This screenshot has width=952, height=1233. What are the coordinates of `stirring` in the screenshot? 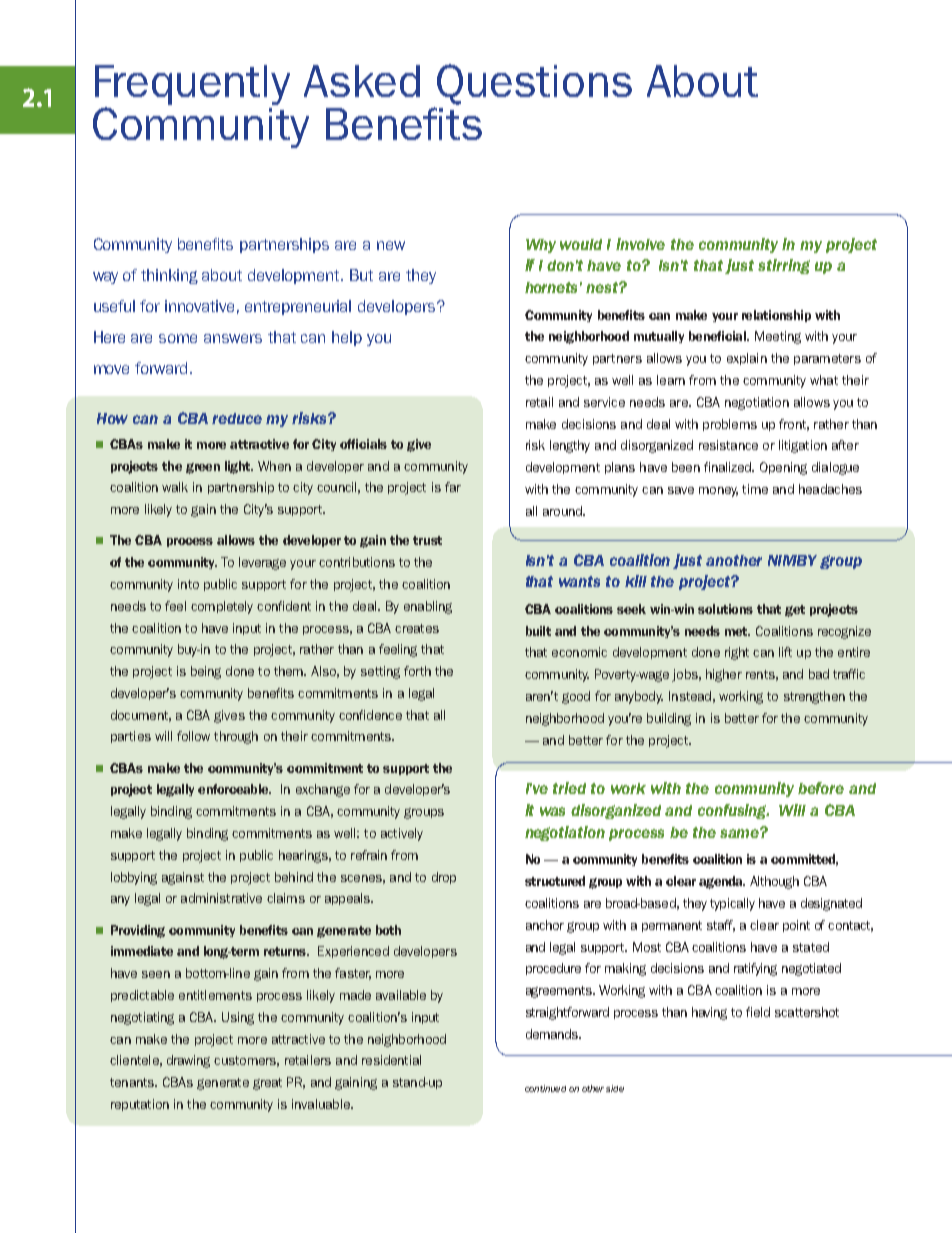 It's located at (784, 266).
